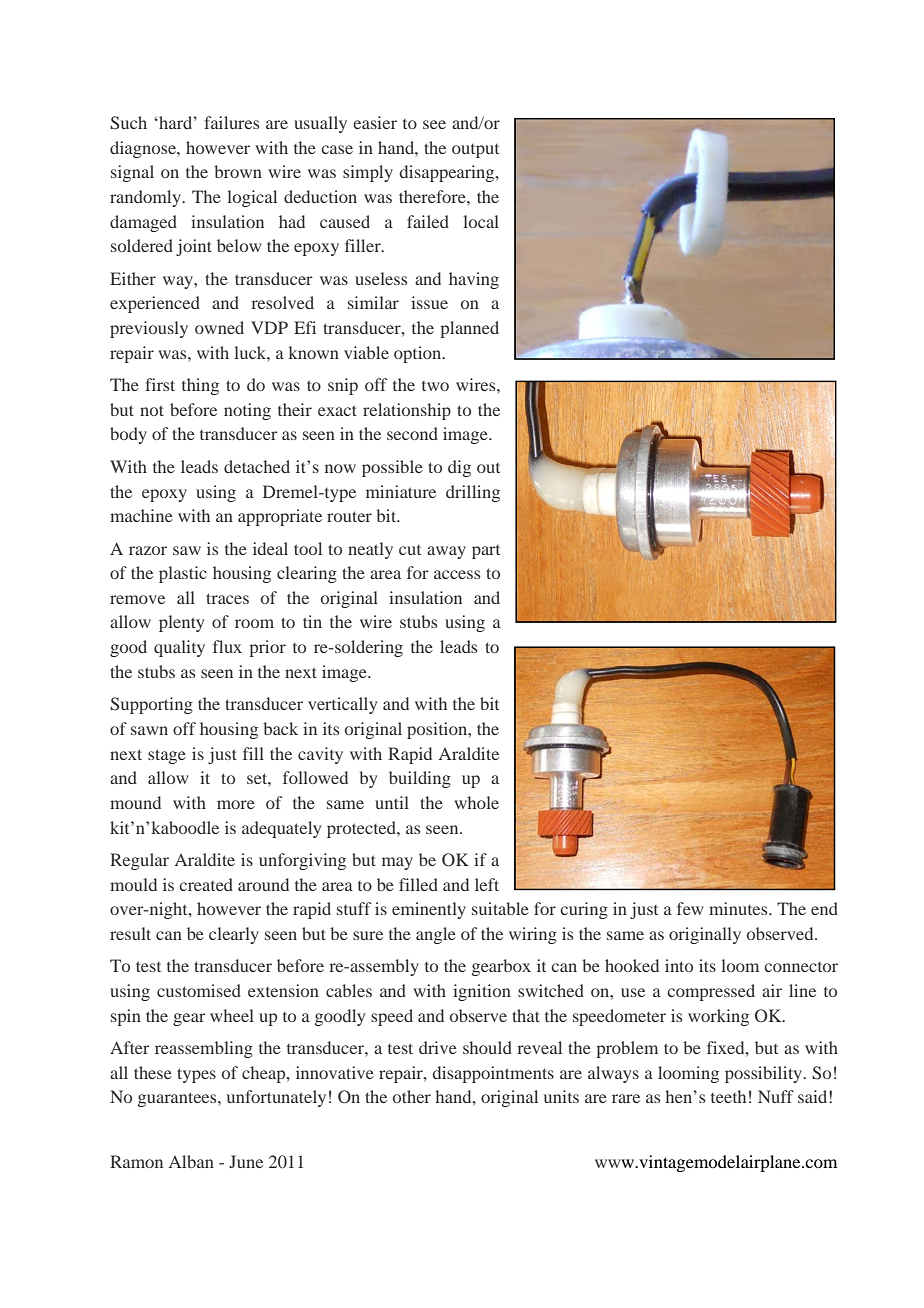 The width and height of the screenshot is (924, 1308). What do you see at coordinates (227, 646) in the screenshot?
I see `flux` at bounding box center [227, 646].
